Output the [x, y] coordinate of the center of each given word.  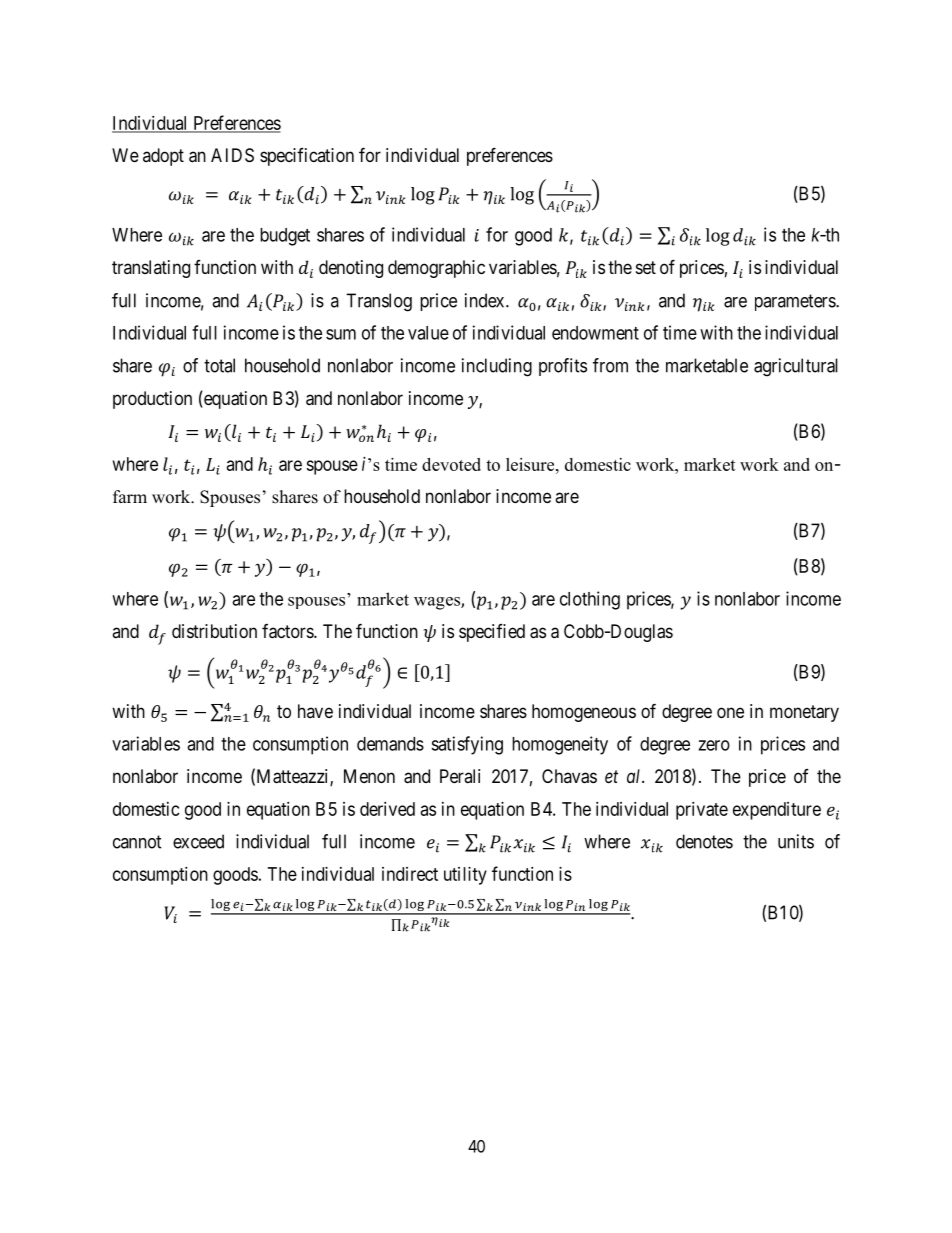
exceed [198, 841]
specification [307, 157]
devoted [451, 464]
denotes [704, 841]
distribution [214, 631]
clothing [590, 600]
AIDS [232, 155]
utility [465, 876]
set [646, 267]
